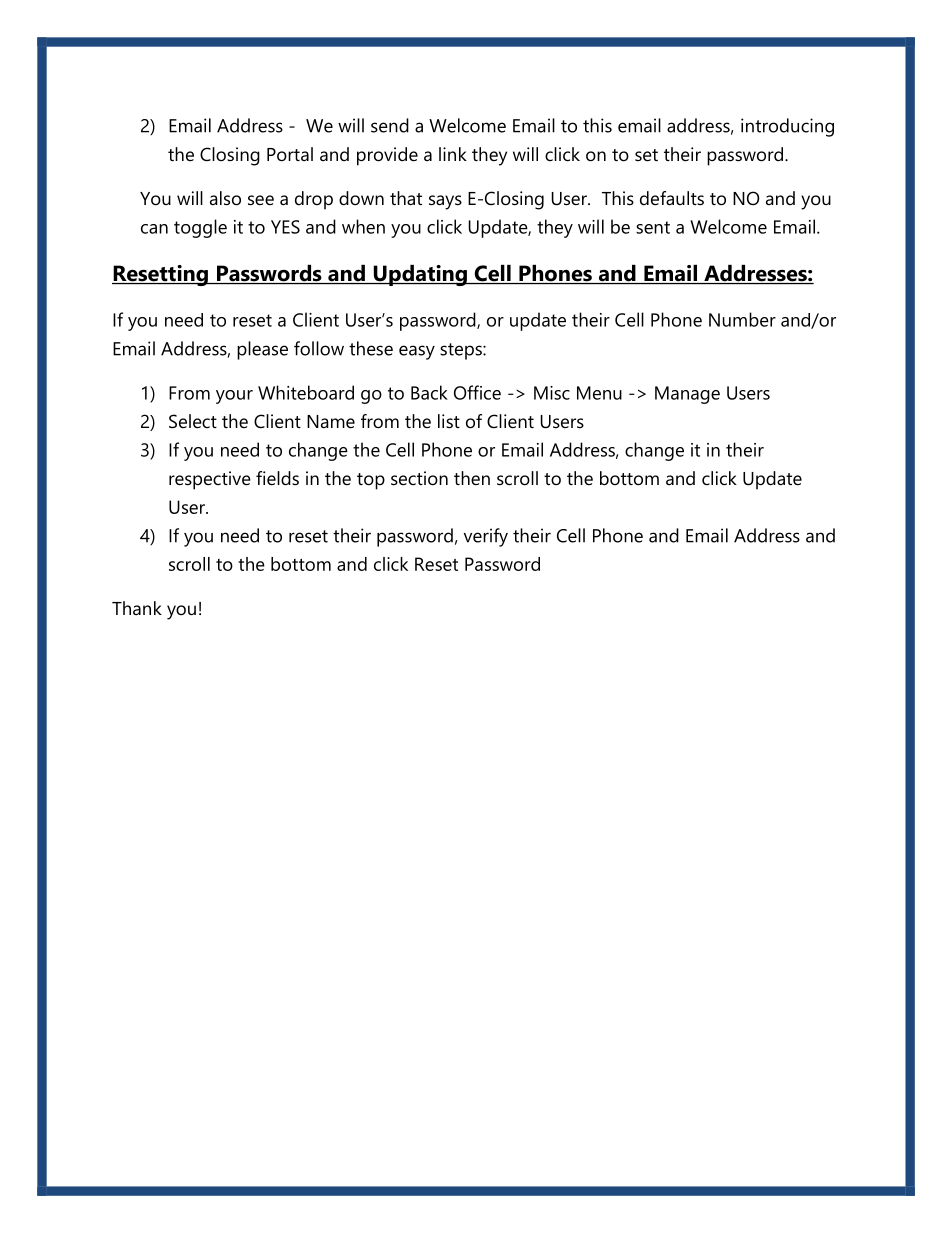 The image size is (952, 1233). What do you see at coordinates (742, 319) in the image?
I see `Number` at bounding box center [742, 319].
